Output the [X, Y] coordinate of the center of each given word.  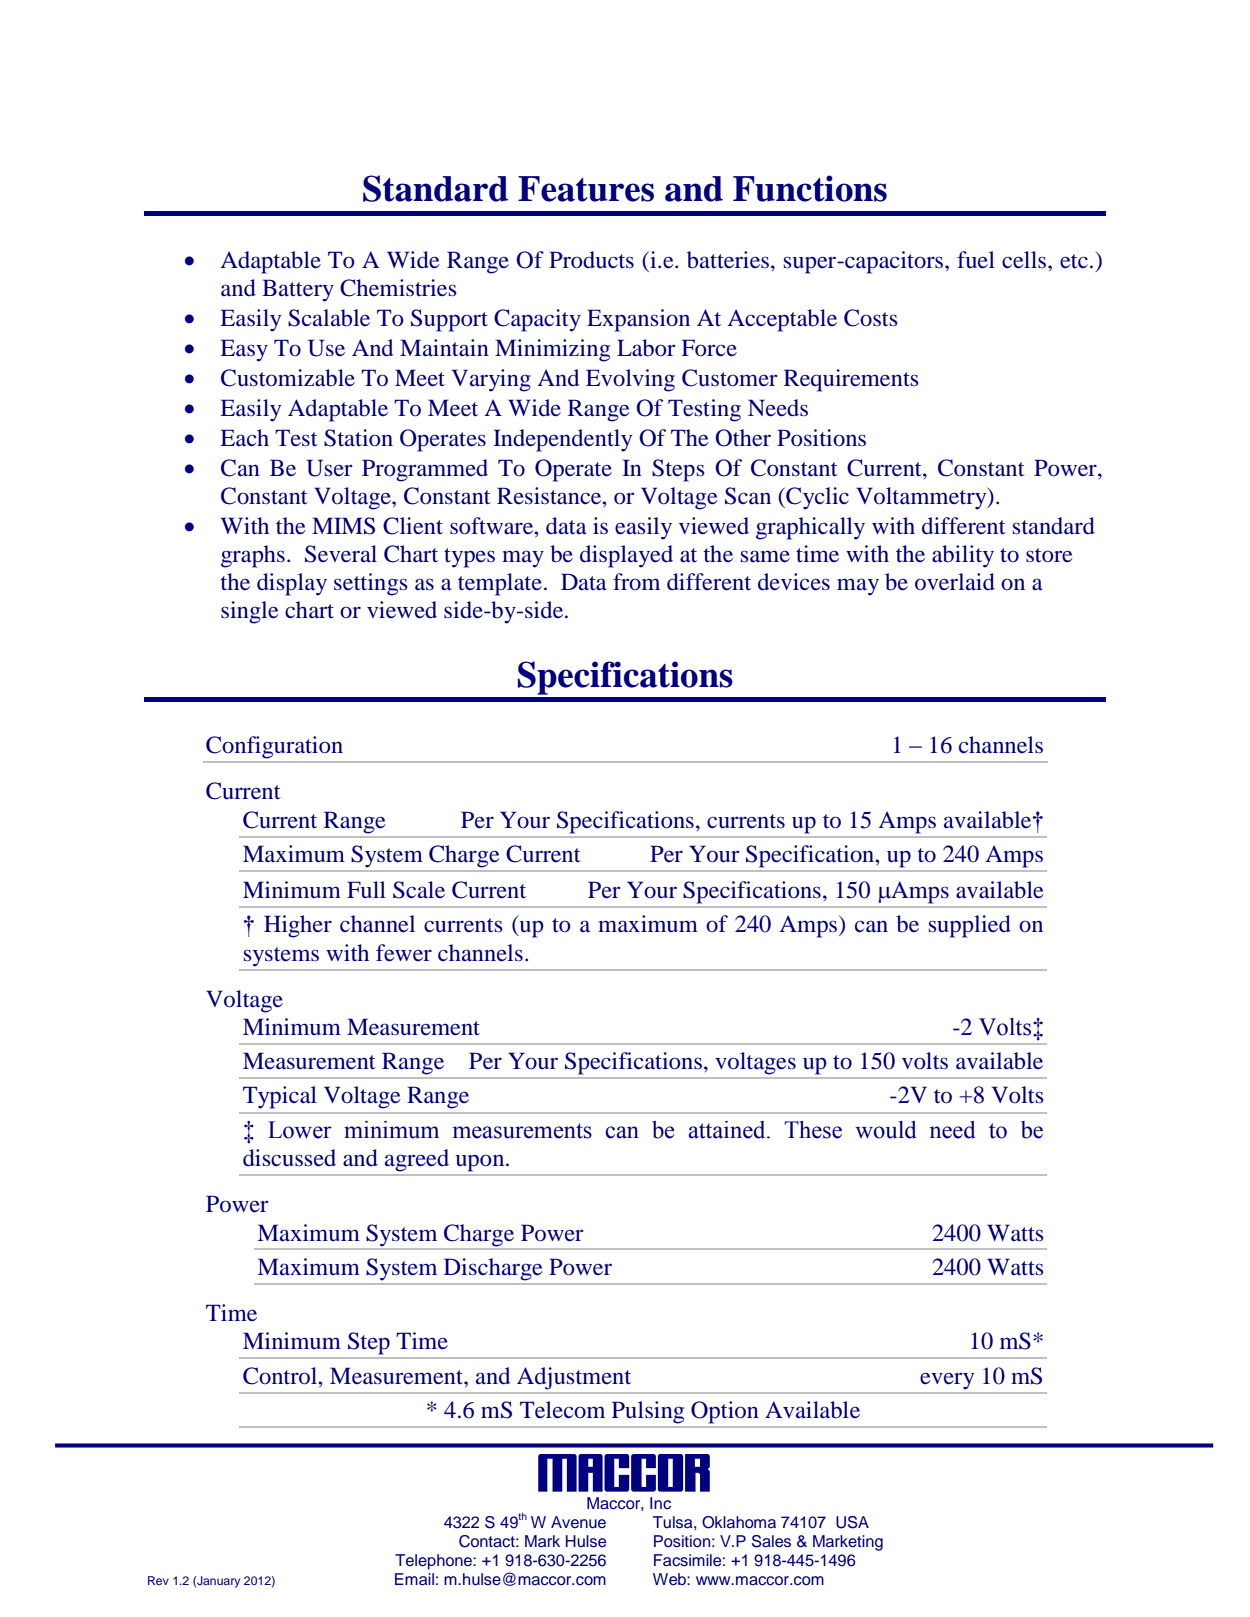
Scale [419, 890]
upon [481, 1163]
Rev [158, 1580]
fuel [976, 260]
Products [591, 260]
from [636, 581]
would [886, 1130]
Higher [298, 926]
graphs [253, 556]
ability [963, 556]
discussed [289, 1158]
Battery [298, 290]
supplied [970, 926]
